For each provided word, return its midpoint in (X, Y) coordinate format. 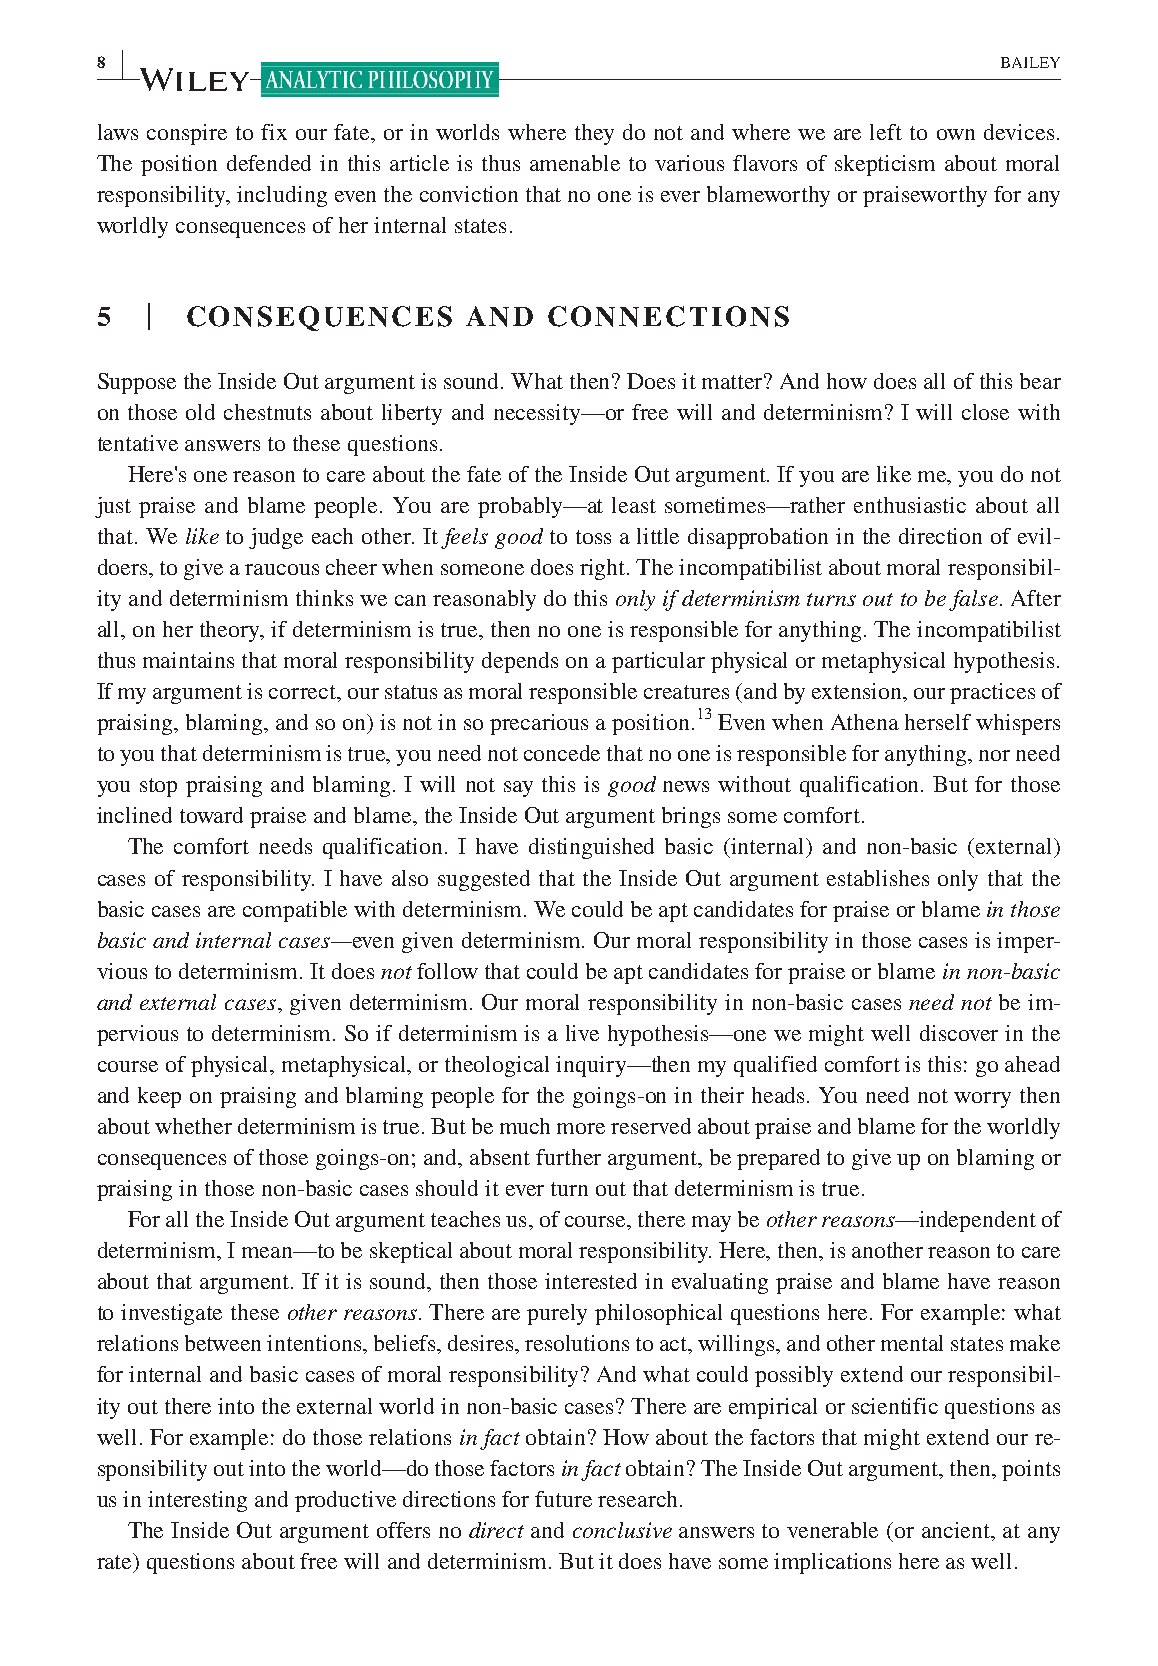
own (956, 134)
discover (959, 1033)
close (985, 412)
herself (938, 722)
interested (591, 1281)
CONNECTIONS (668, 316)
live (582, 1033)
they (594, 134)
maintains (188, 660)
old (200, 412)
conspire (187, 134)
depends (520, 662)
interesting (197, 1501)
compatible (295, 911)
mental (912, 1343)
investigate (171, 1314)
